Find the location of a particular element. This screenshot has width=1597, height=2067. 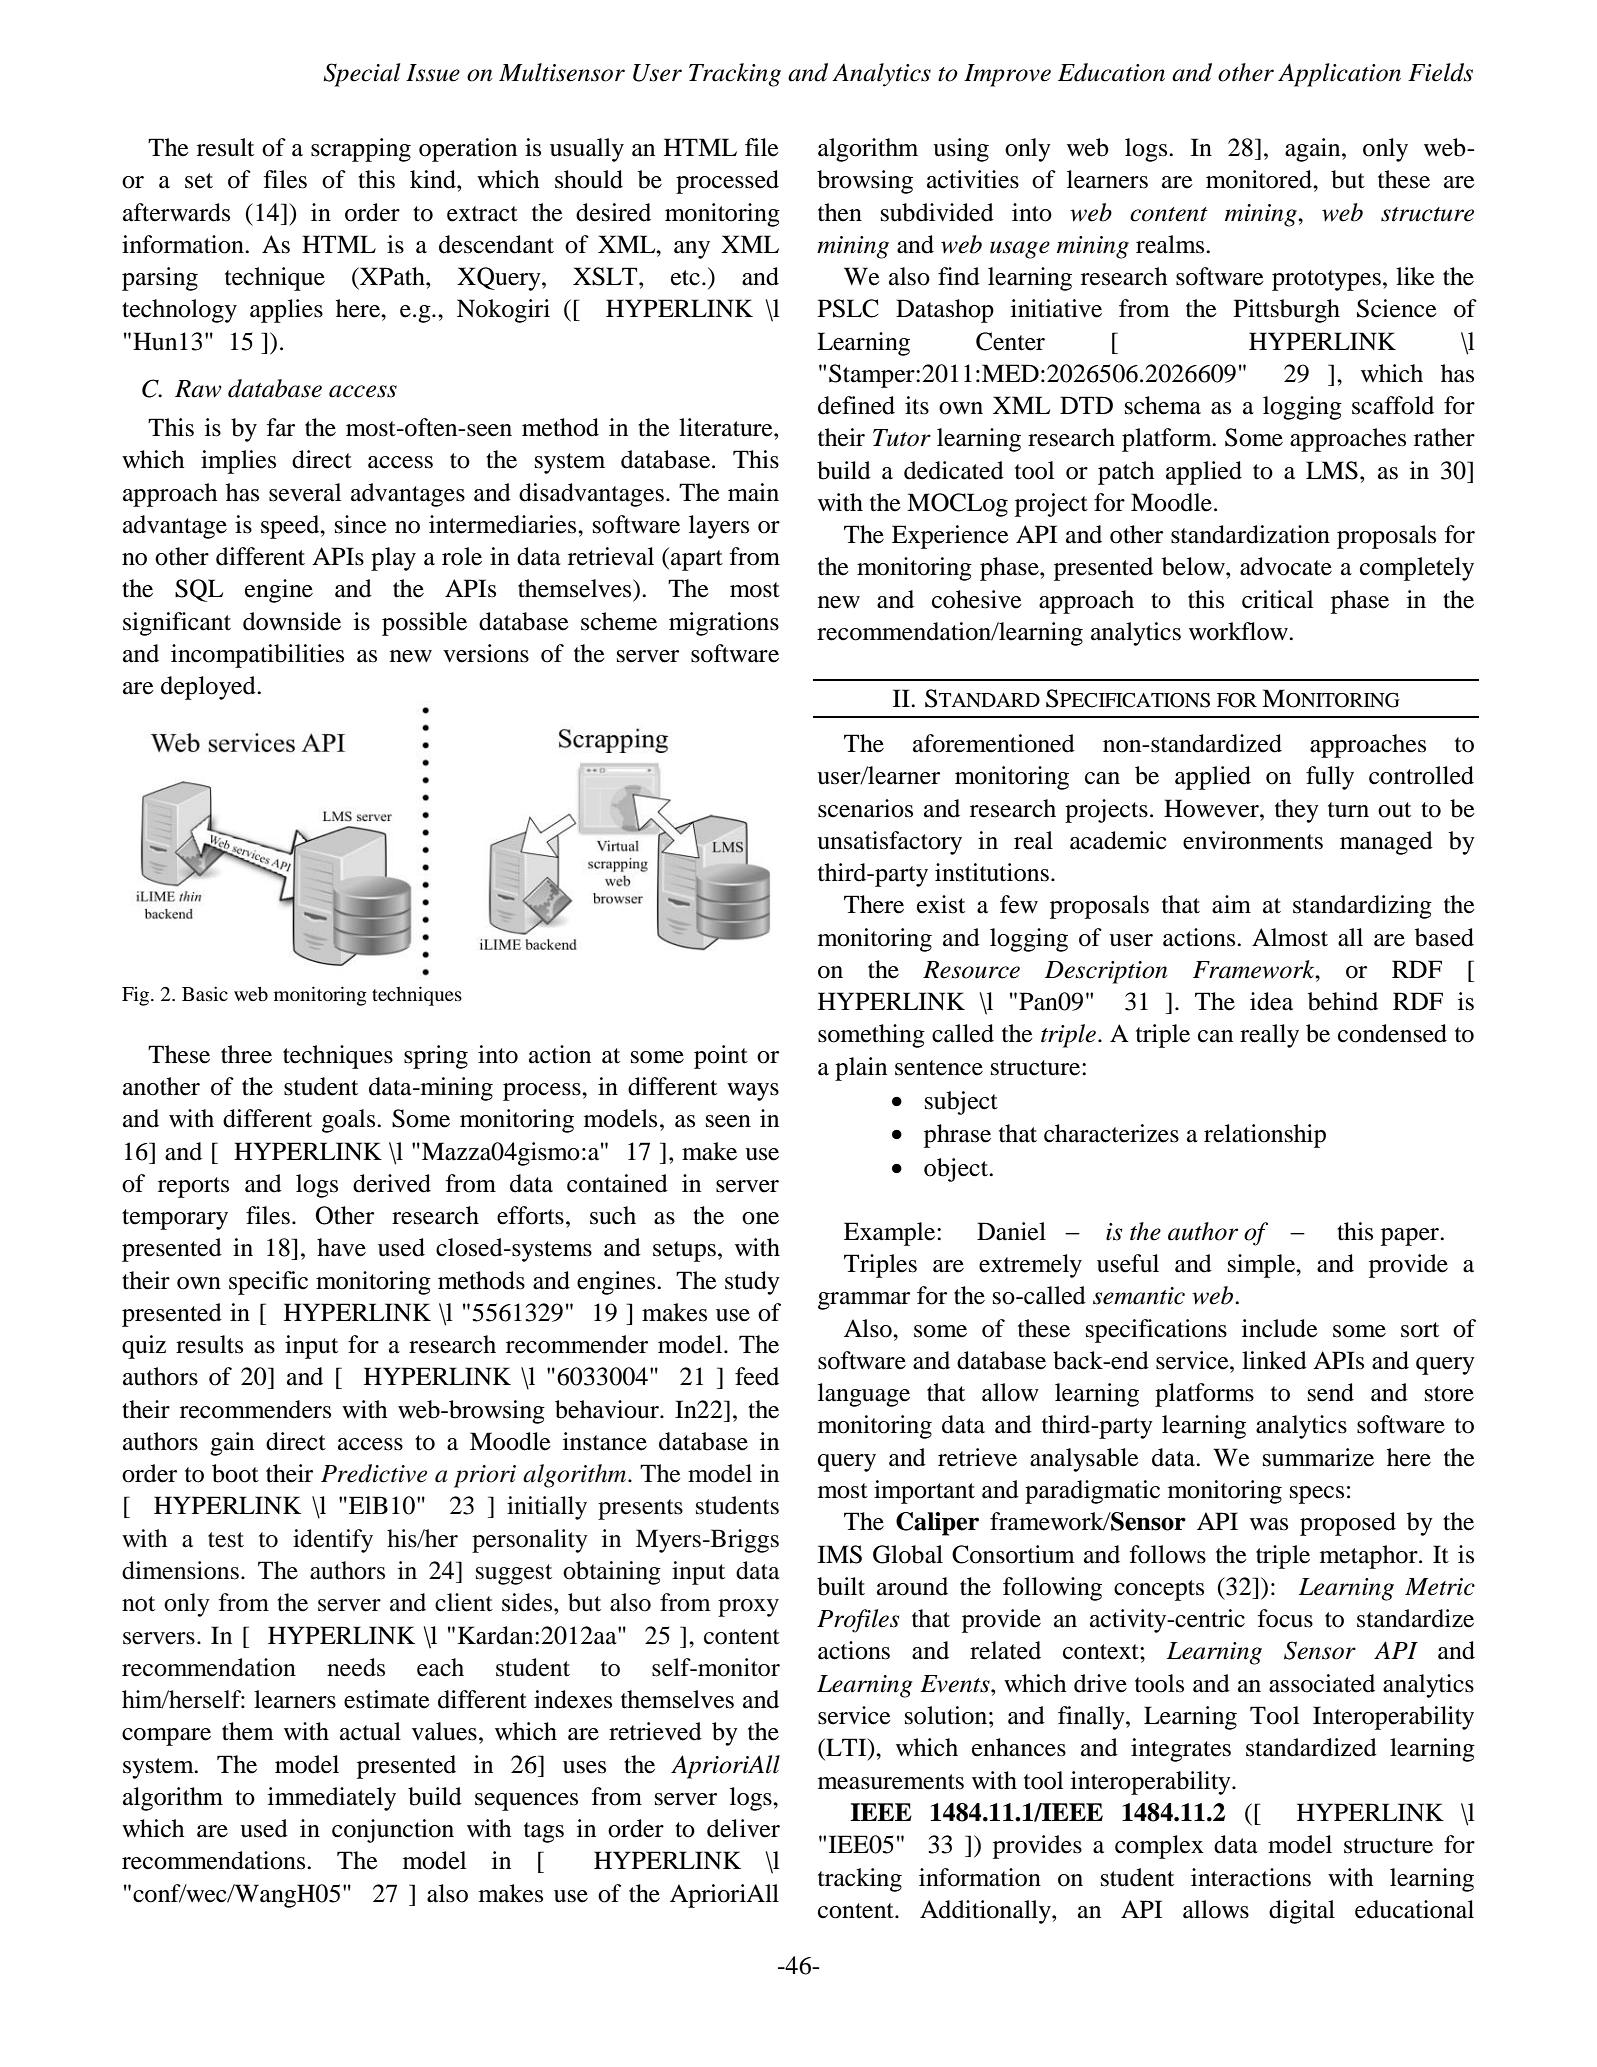

boot is located at coordinates (235, 1473).
